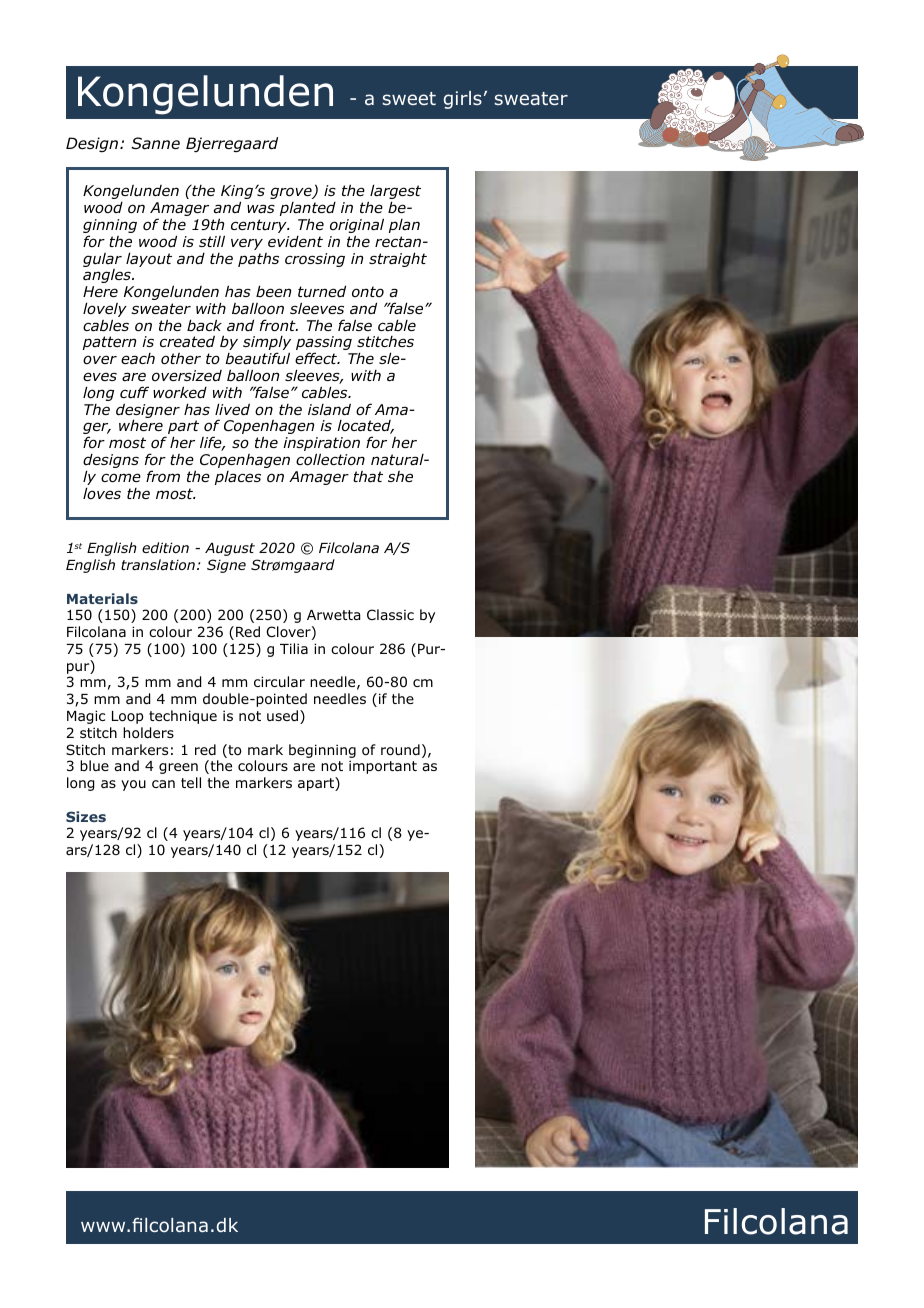  Describe the element at coordinates (390, 614) in the document. I see `Classic` at that location.
